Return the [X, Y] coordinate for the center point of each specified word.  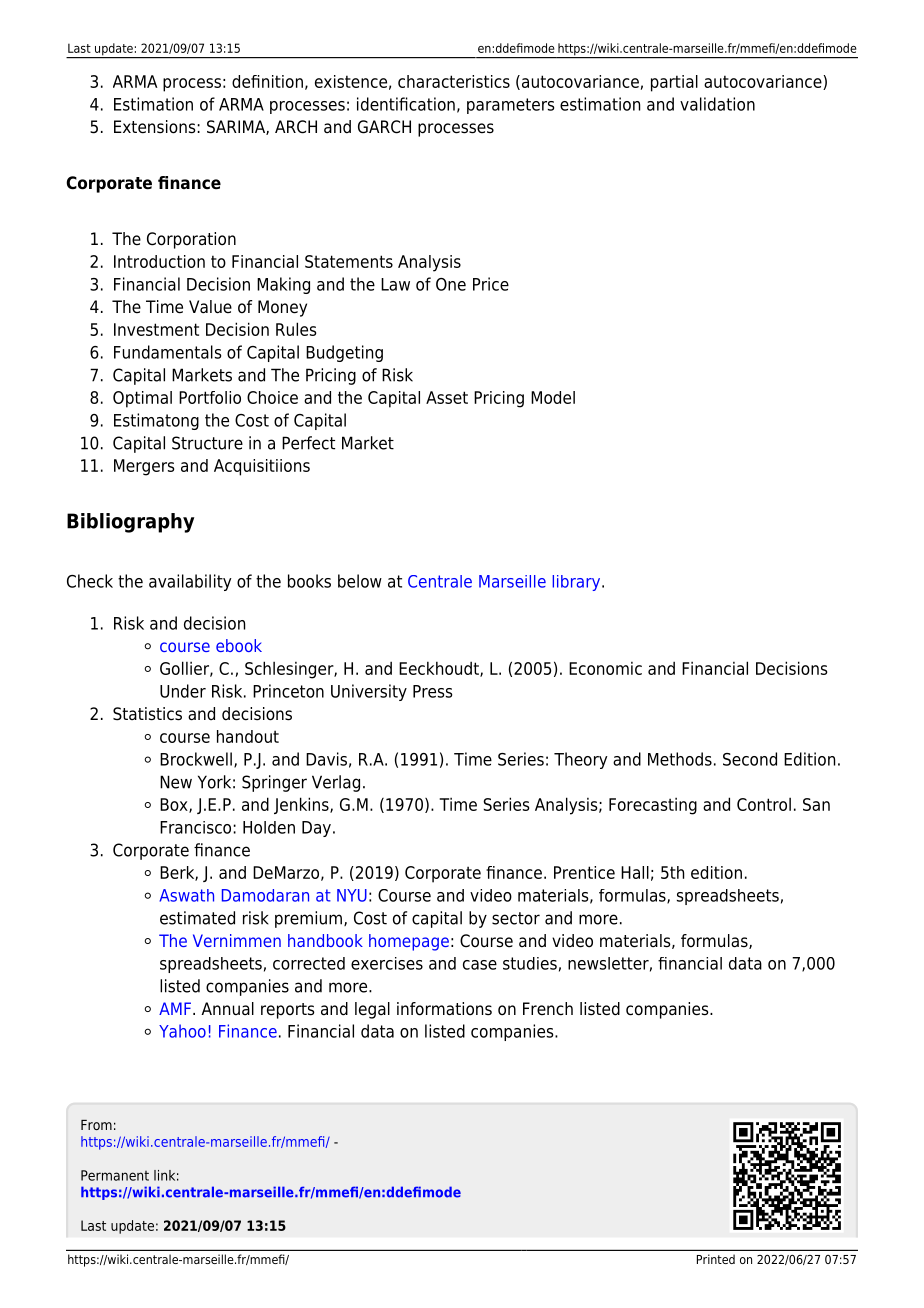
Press [432, 691]
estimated [197, 918]
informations [444, 1009]
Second [750, 759]
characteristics [454, 81]
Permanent [115, 1175]
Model [553, 397]
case [480, 965]
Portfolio [210, 397]
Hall [635, 872]
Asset [447, 397]
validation [717, 104]
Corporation [191, 240]
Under [183, 691]
